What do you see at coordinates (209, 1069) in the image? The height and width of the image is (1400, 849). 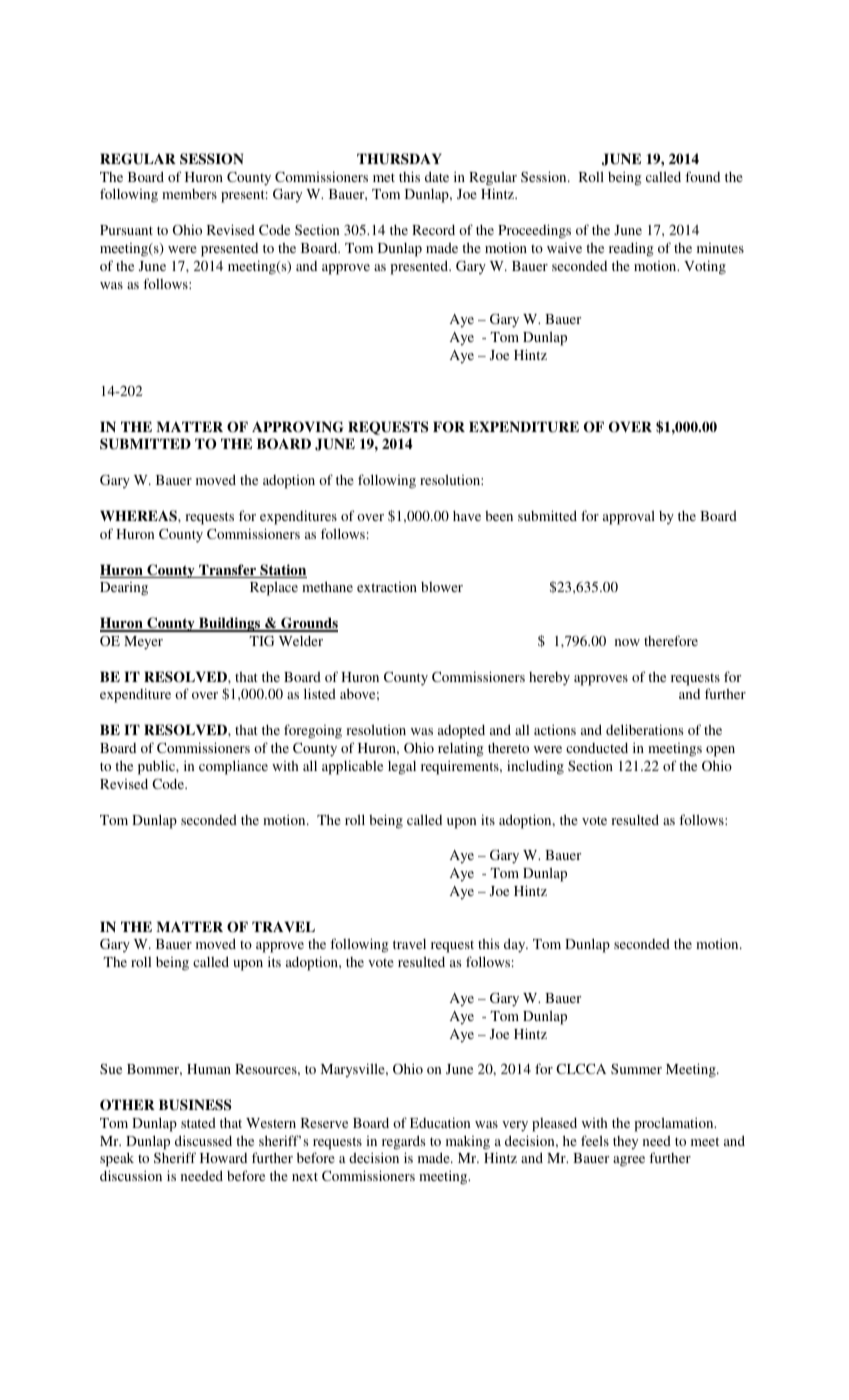 I see `Human` at bounding box center [209, 1069].
